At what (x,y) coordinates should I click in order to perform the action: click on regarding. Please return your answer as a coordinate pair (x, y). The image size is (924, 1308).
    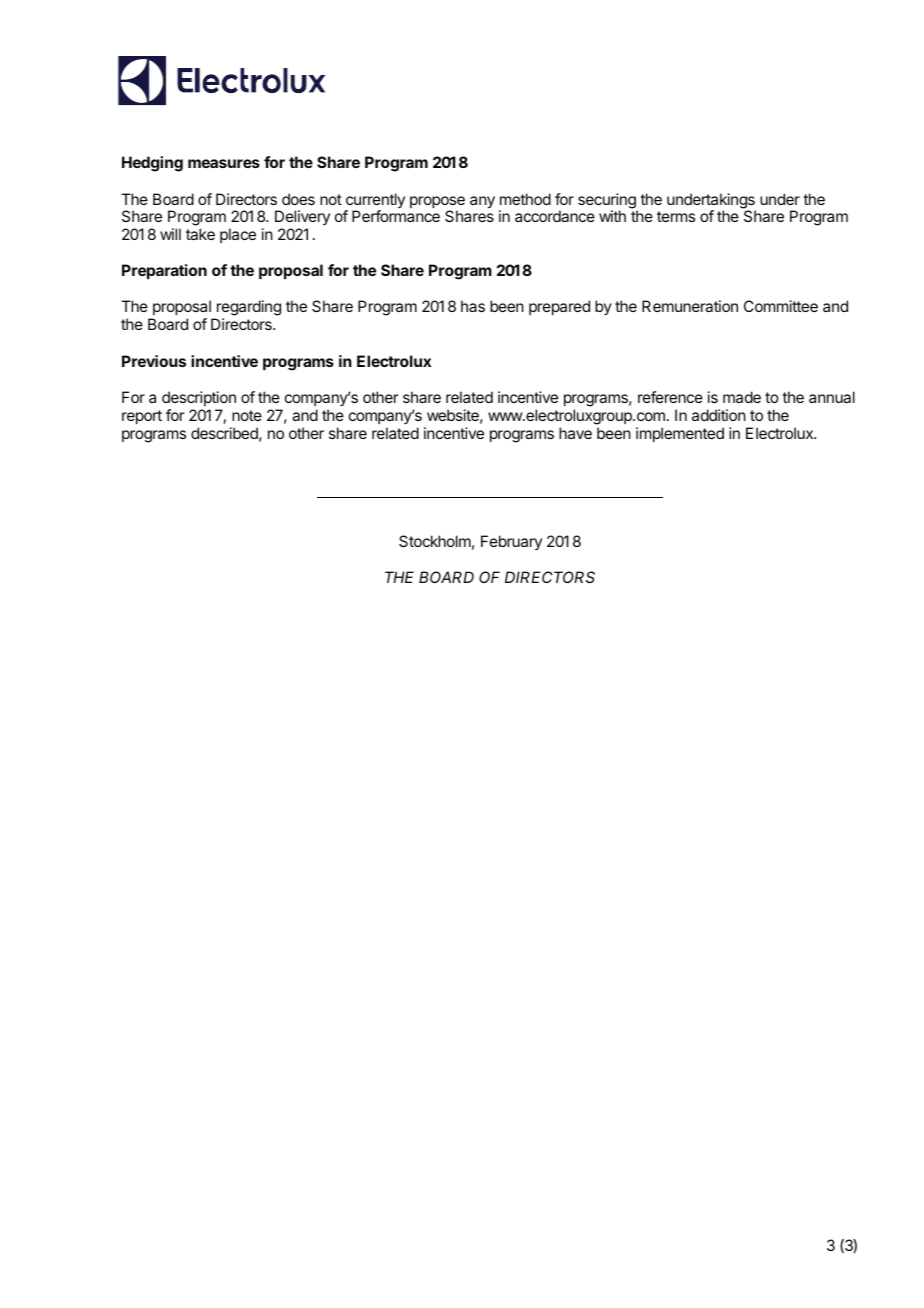
    Looking at the image, I should click on (248, 309).
